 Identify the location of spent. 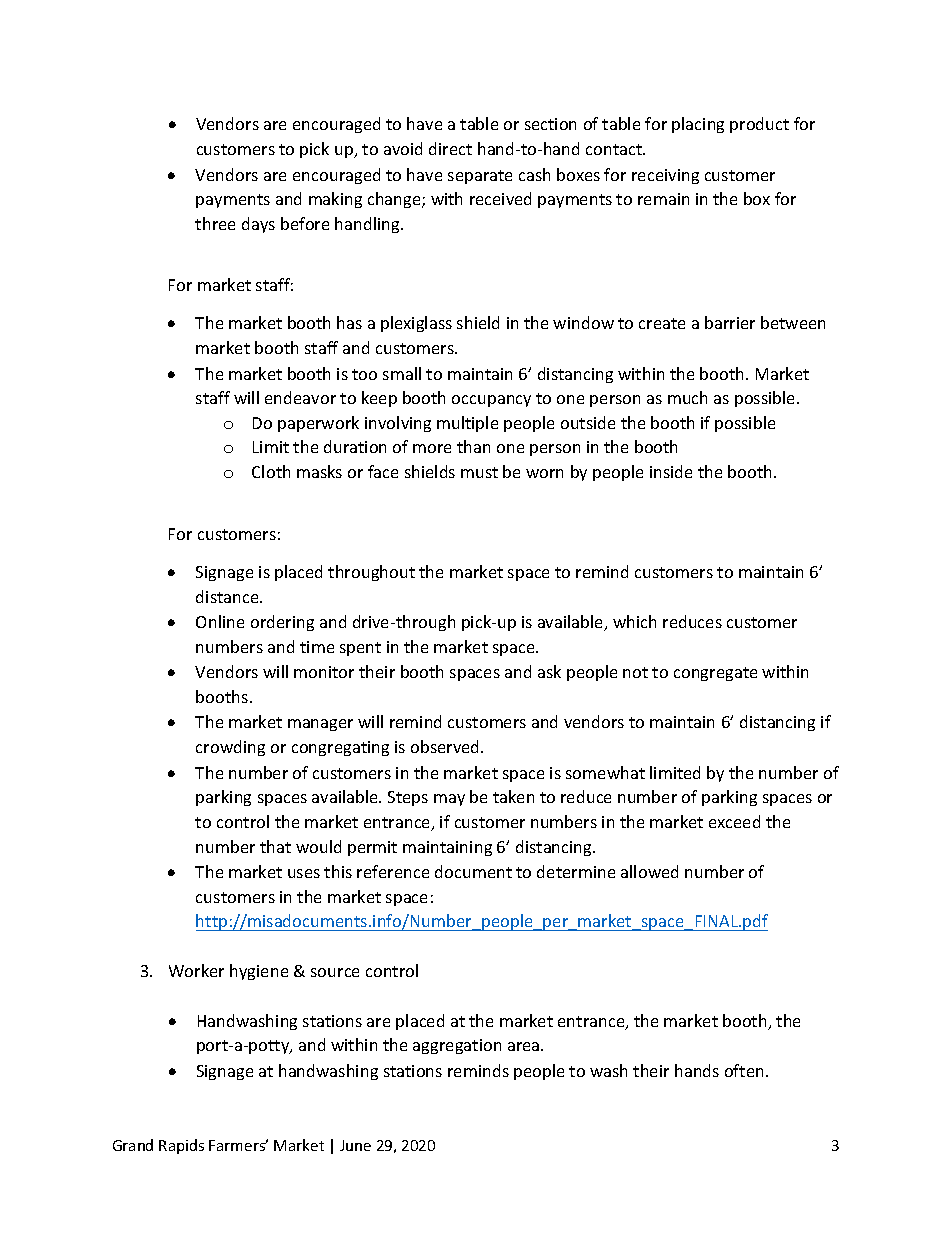
(360, 649).
